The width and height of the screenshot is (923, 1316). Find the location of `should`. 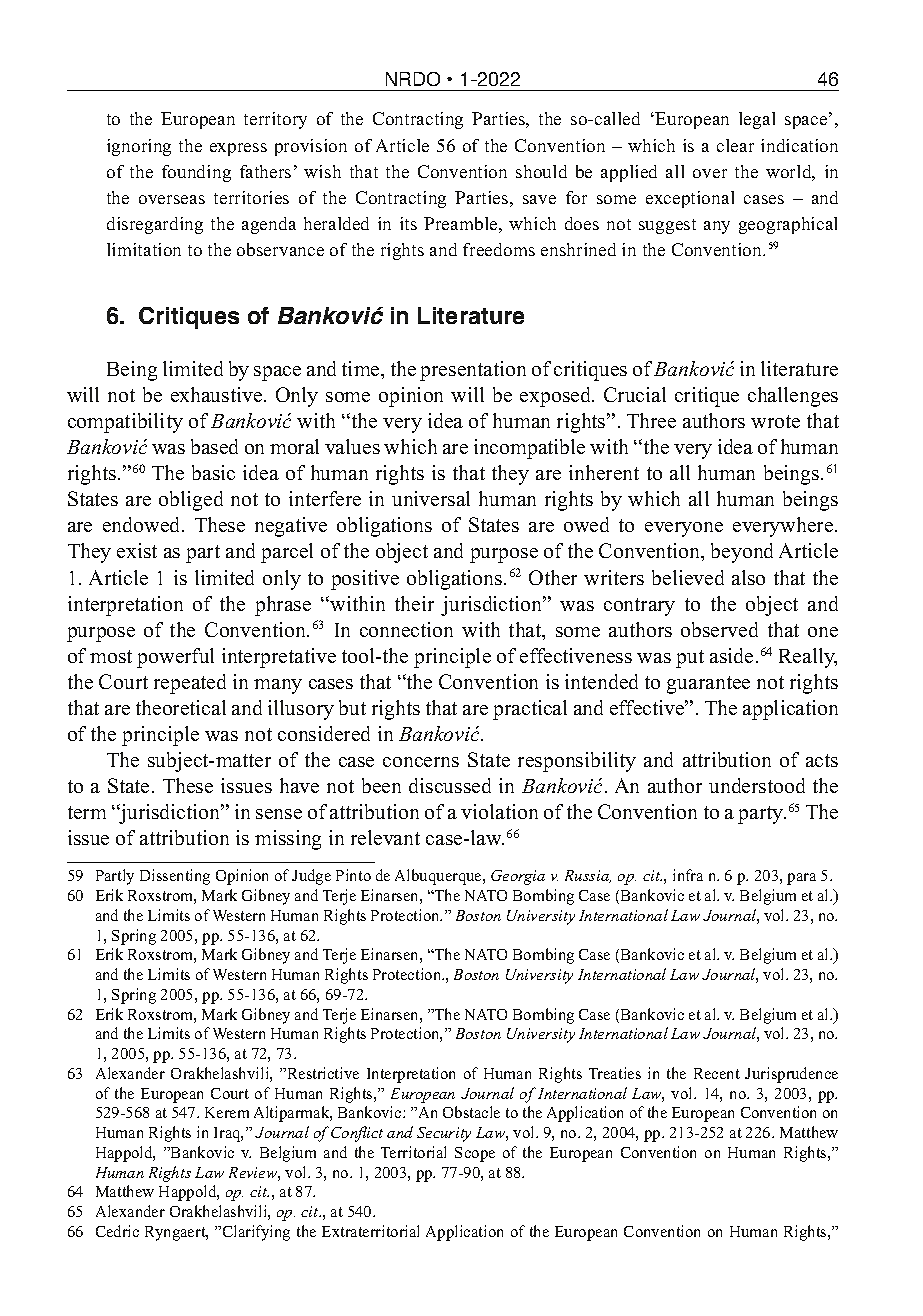

should is located at coordinates (541, 171).
